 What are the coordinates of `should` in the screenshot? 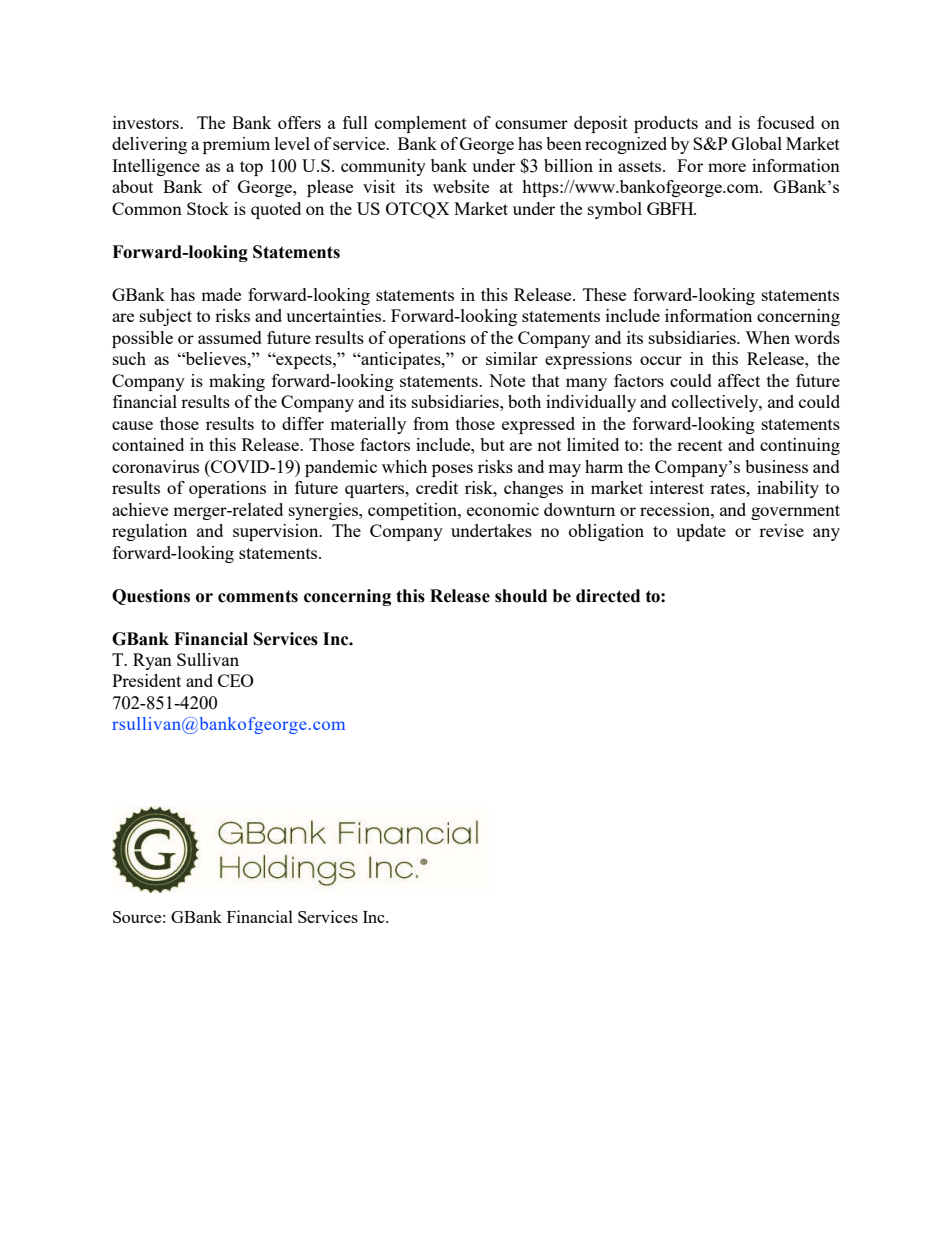 It's located at (521, 596).
